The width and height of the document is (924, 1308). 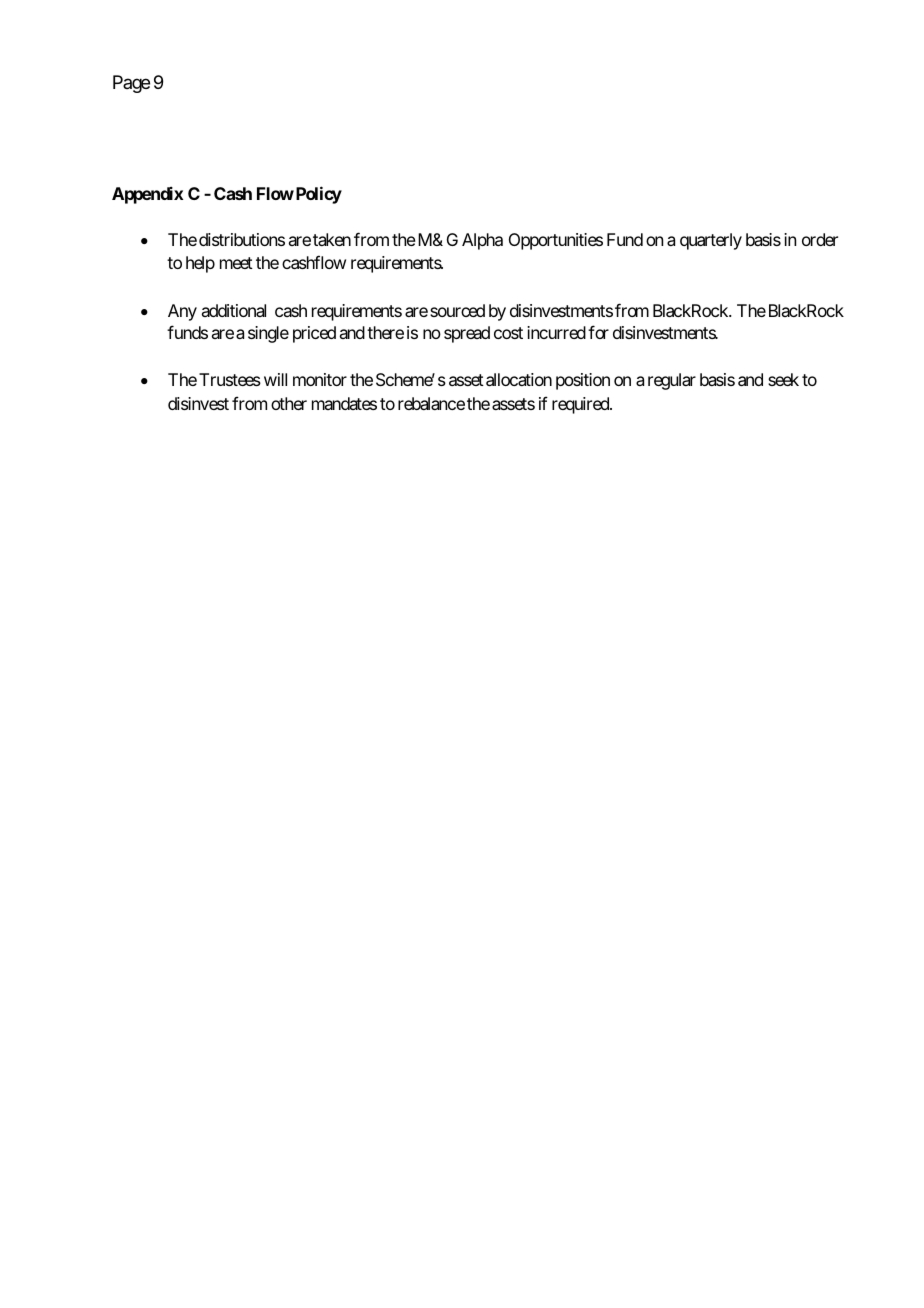 I want to click on Alpha, so click(x=482, y=241).
